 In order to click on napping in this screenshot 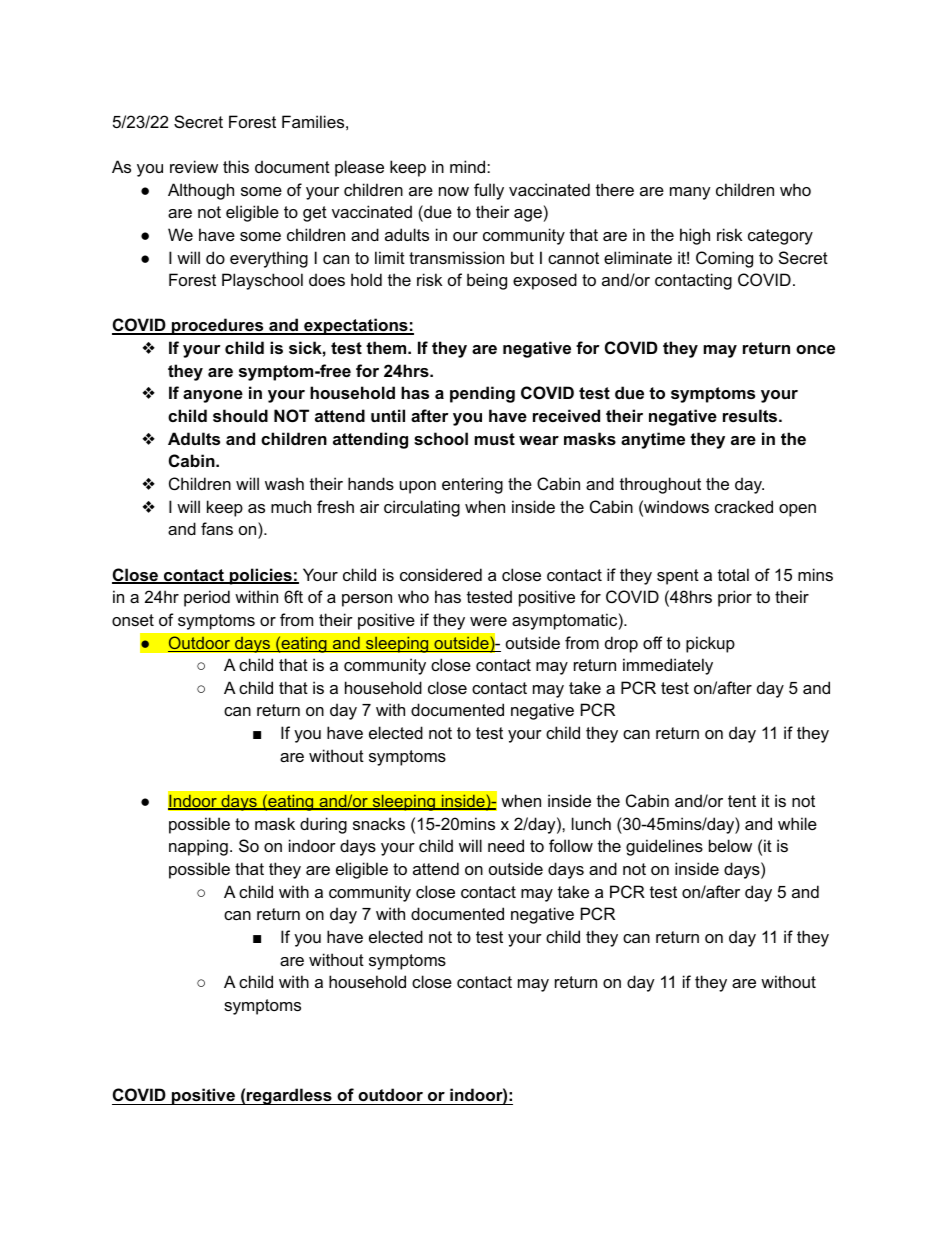, I will do `click(198, 847)`.
